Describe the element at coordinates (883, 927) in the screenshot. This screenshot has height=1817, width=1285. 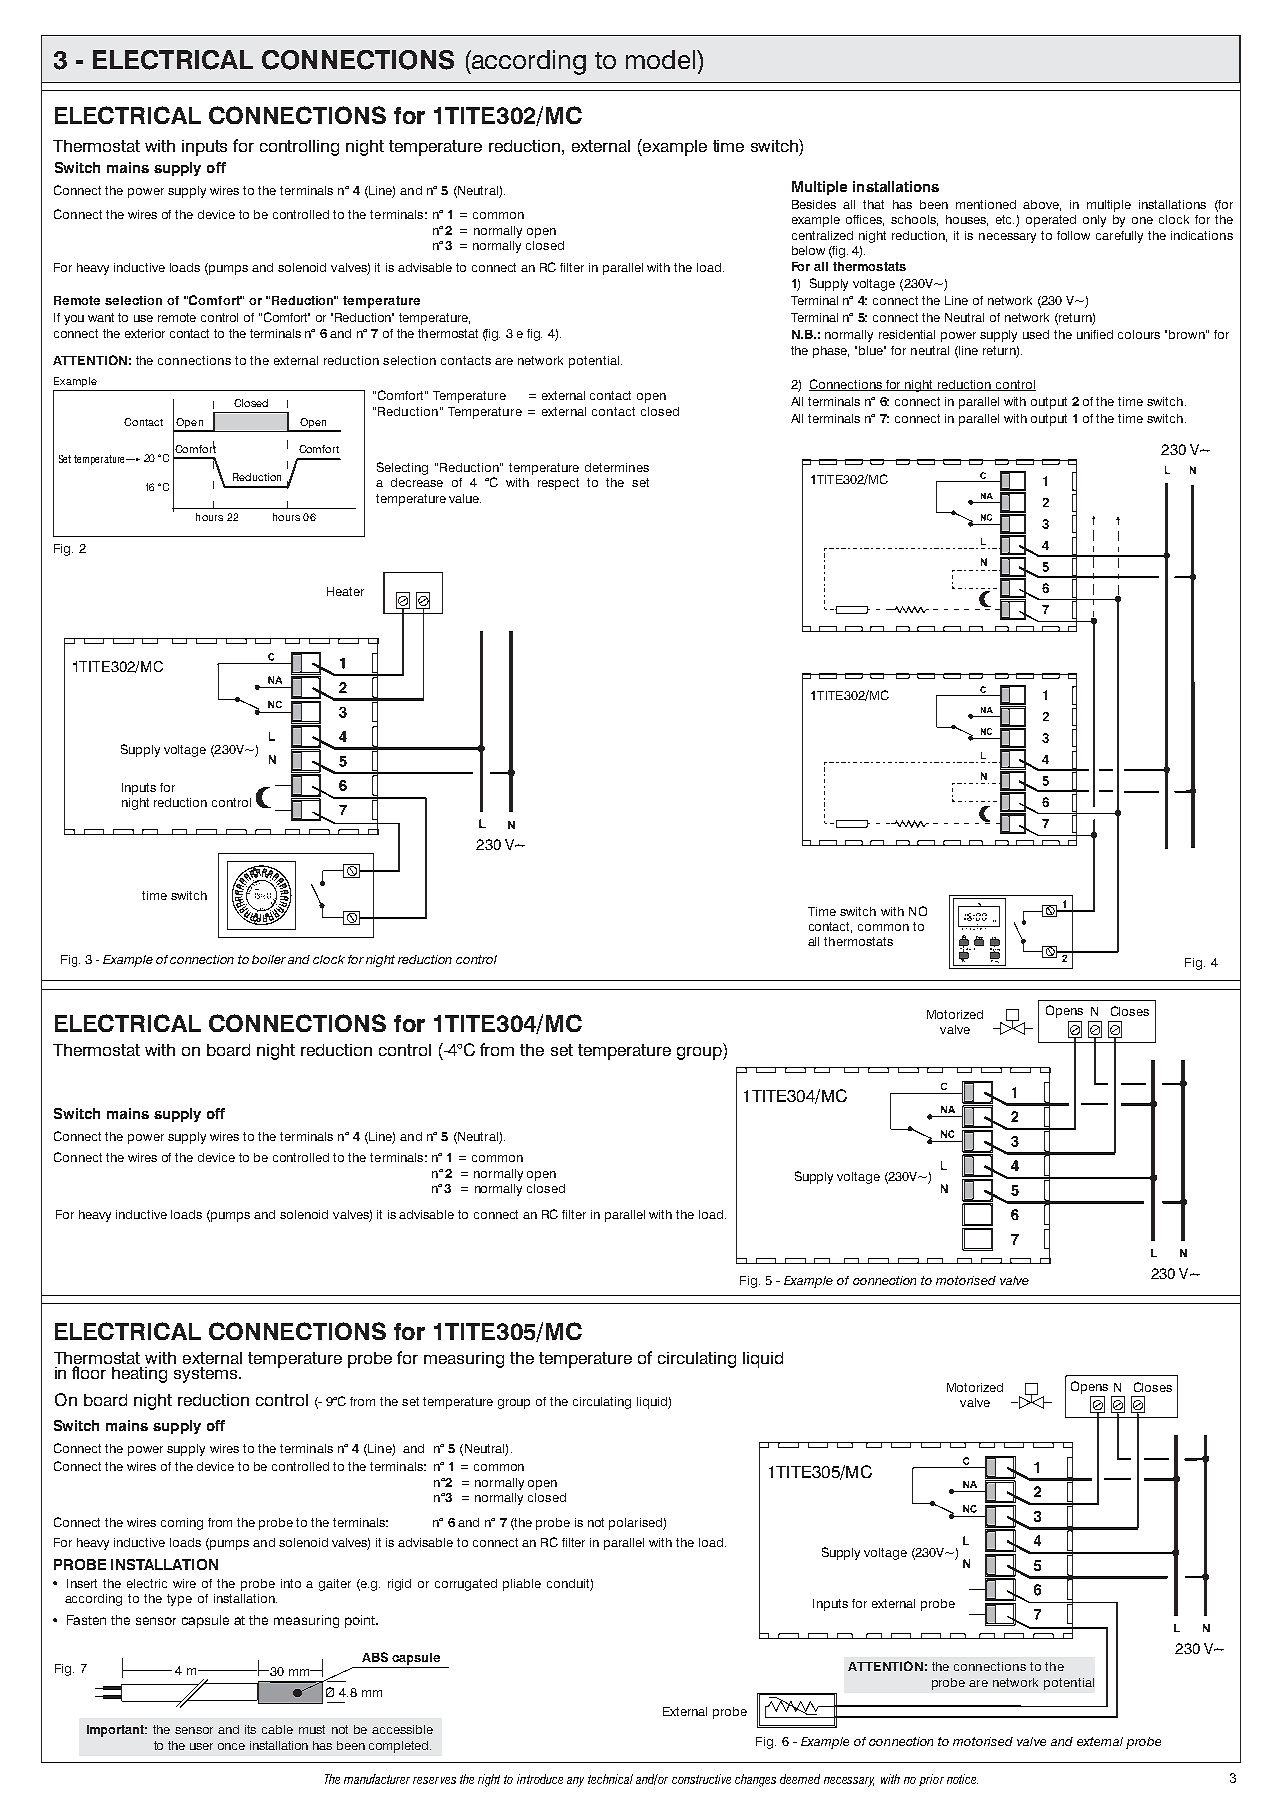
I see `common` at that location.
